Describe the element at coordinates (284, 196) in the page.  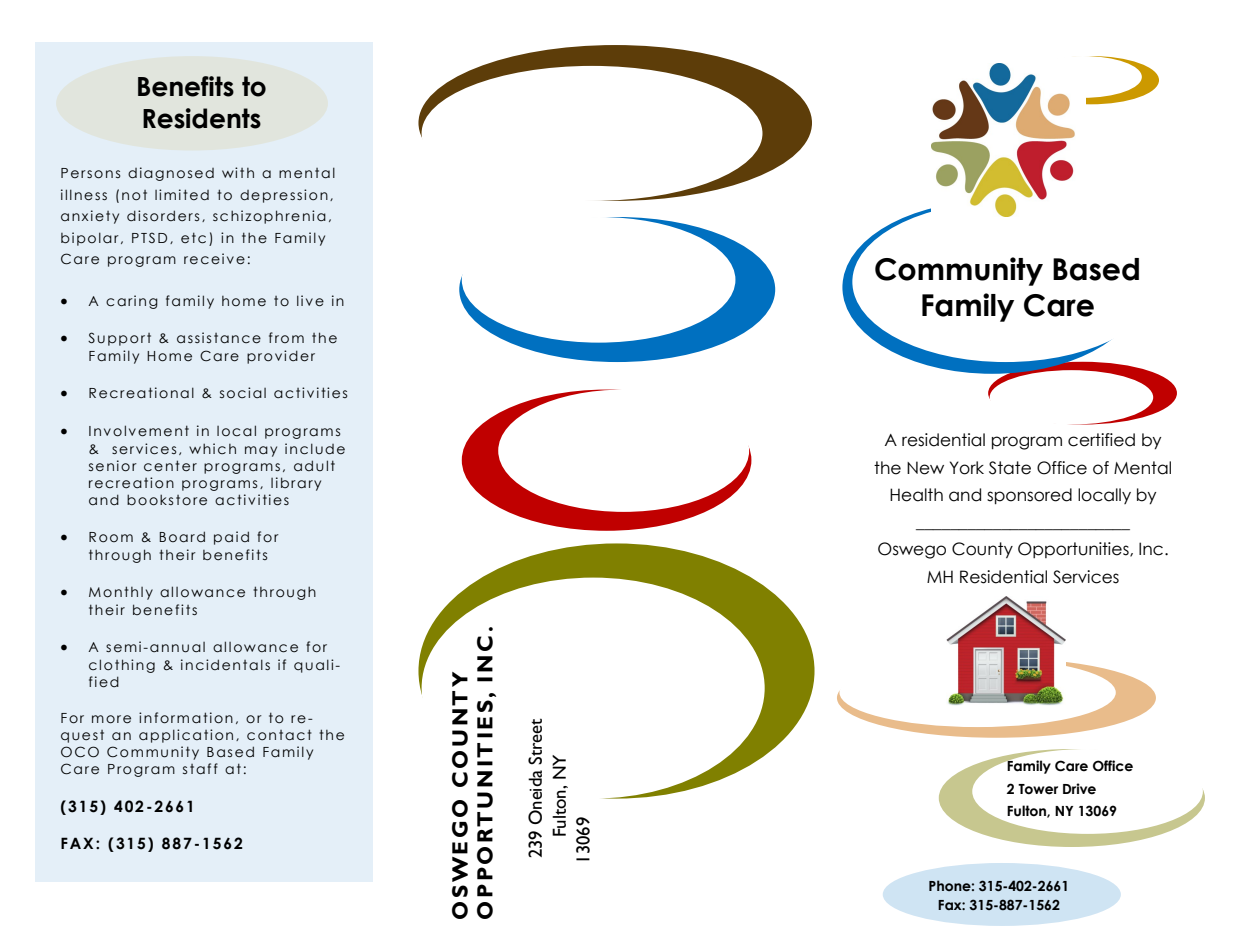
I see `depression` at that location.
